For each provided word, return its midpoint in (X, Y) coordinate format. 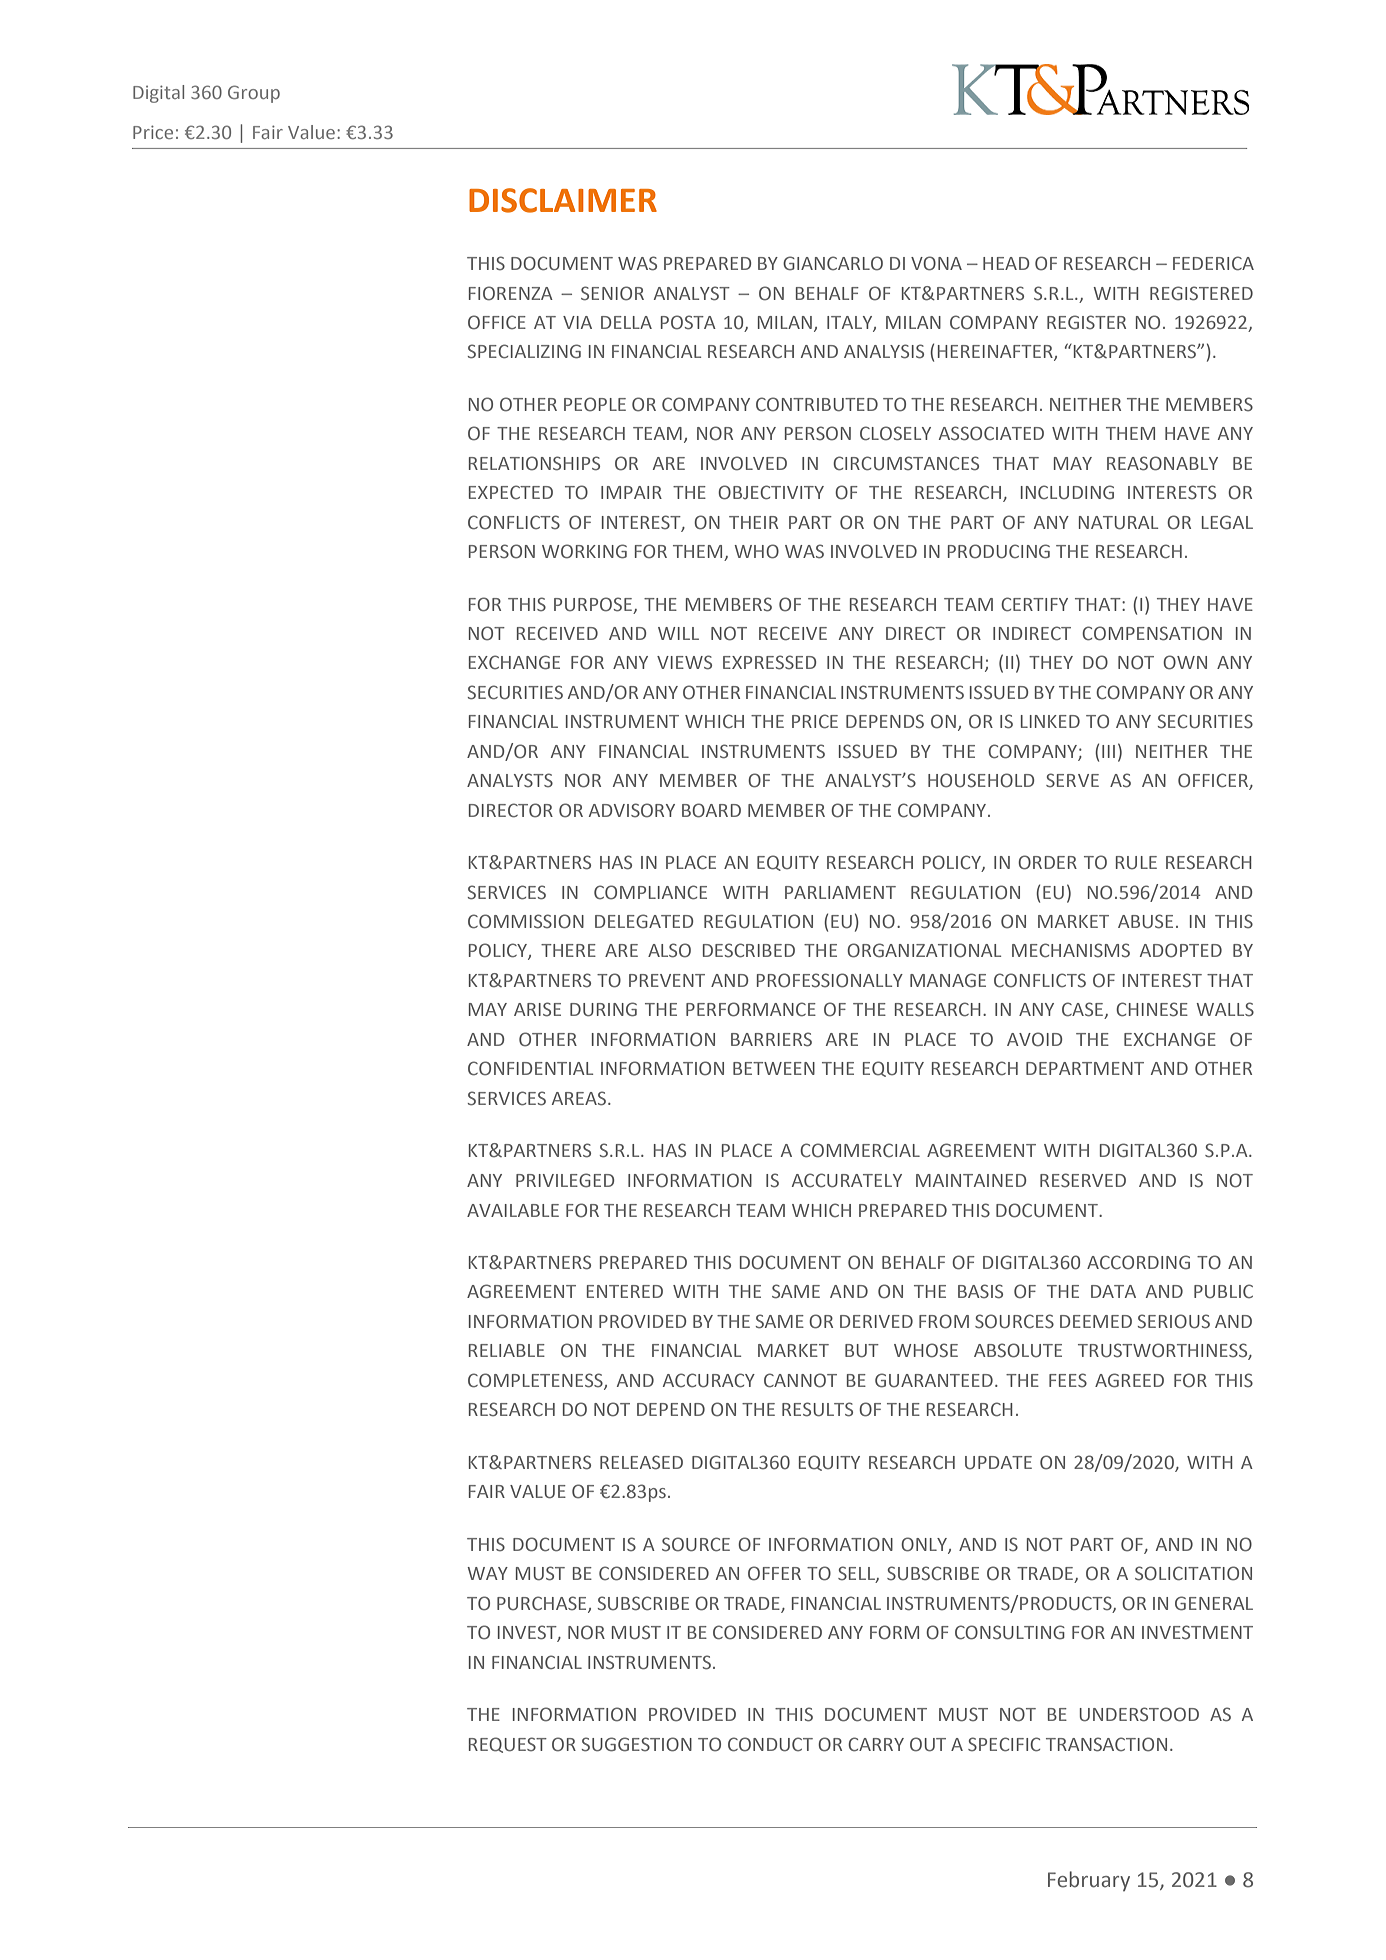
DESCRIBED (749, 950)
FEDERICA (1213, 263)
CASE (1083, 1010)
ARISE (537, 1009)
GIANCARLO (833, 263)
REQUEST (508, 1745)
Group (254, 94)
